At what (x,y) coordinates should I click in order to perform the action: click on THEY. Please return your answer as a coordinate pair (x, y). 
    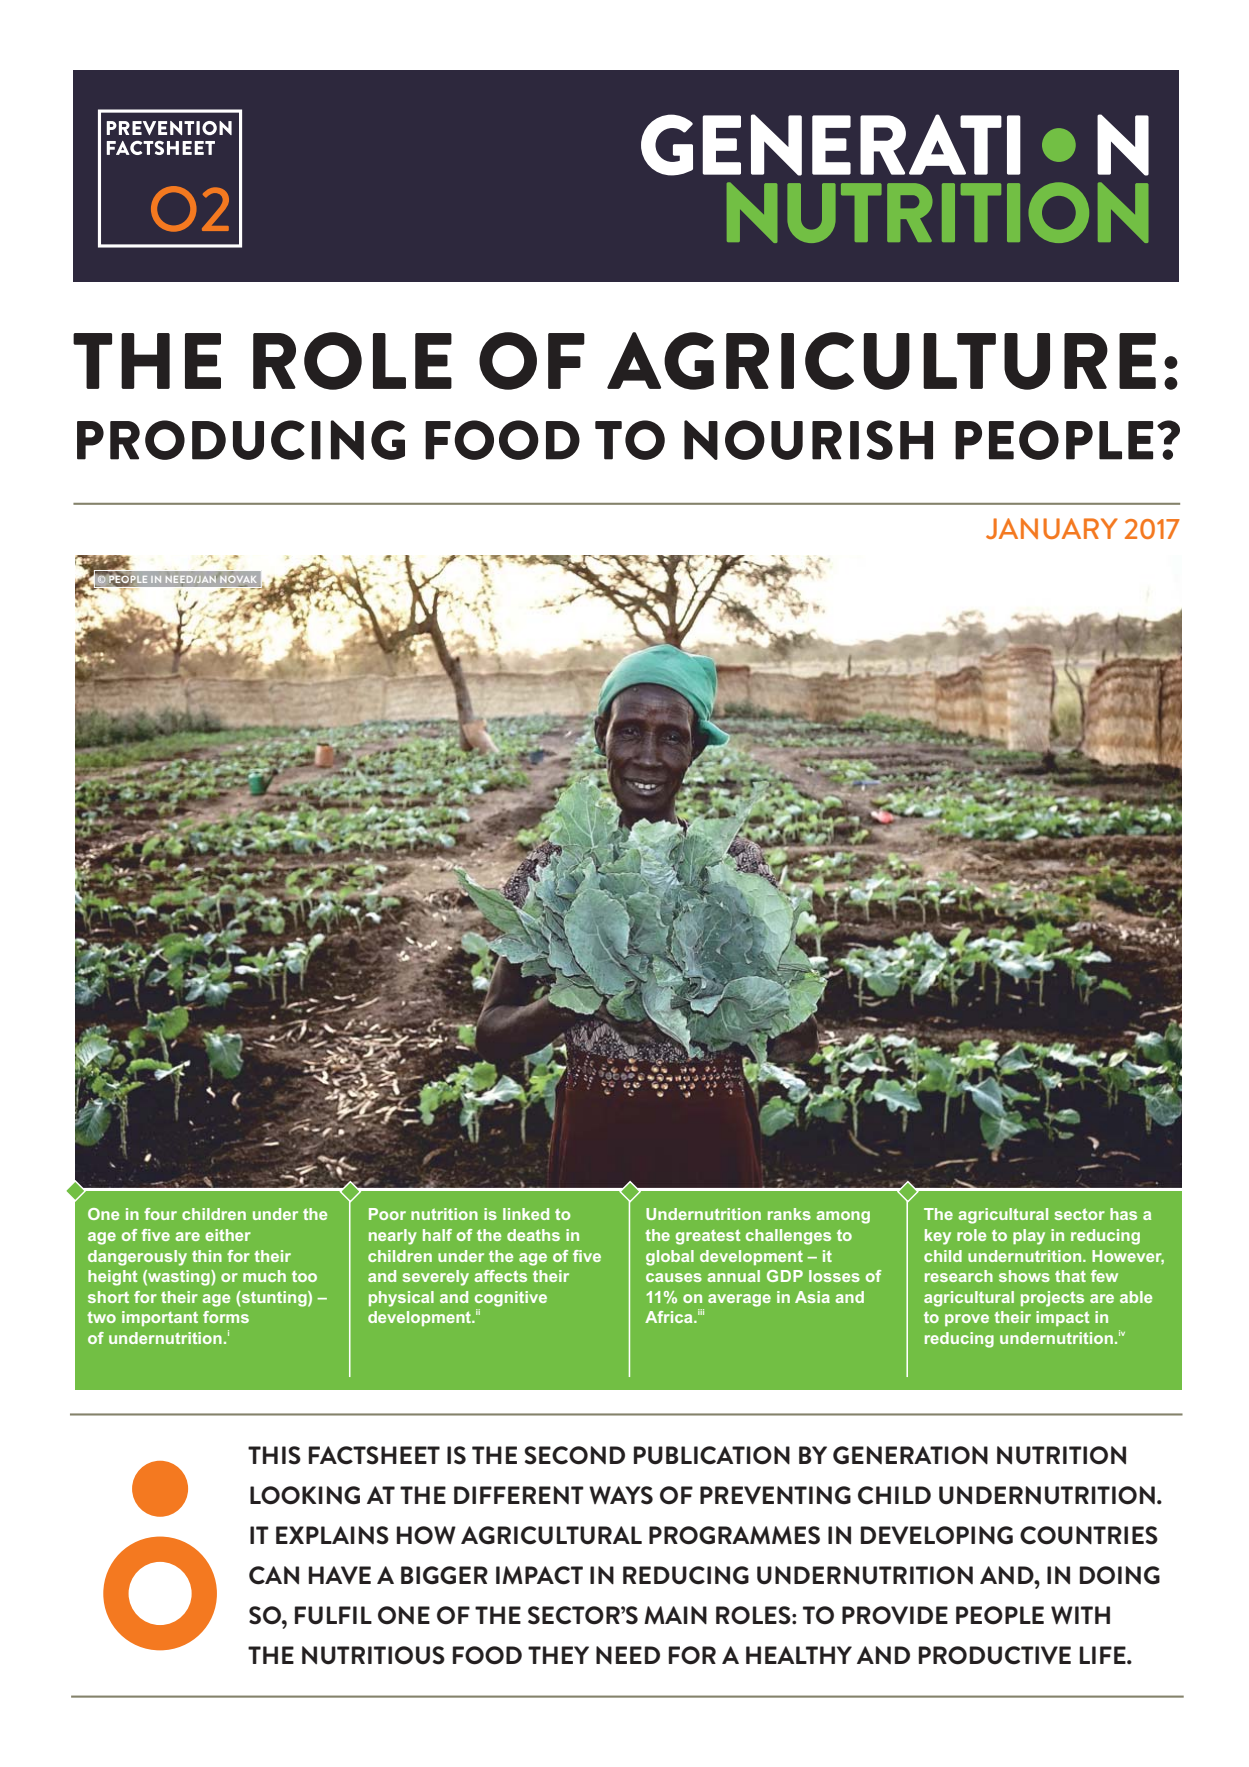
    Looking at the image, I should click on (558, 1655).
